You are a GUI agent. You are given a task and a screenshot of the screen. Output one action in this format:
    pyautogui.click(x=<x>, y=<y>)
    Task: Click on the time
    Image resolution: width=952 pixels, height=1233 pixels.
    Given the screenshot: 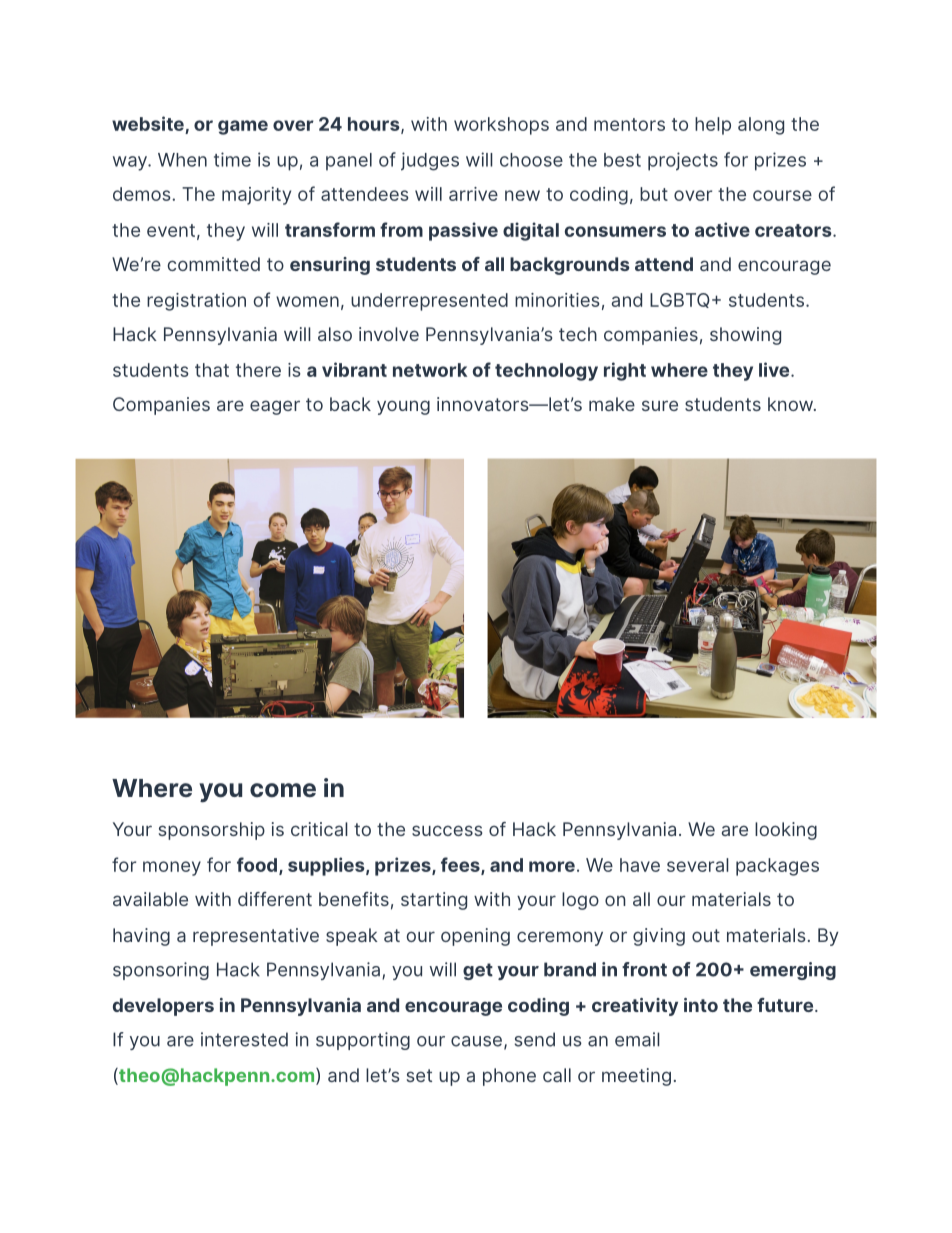 What is the action you would take?
    pyautogui.click(x=232, y=159)
